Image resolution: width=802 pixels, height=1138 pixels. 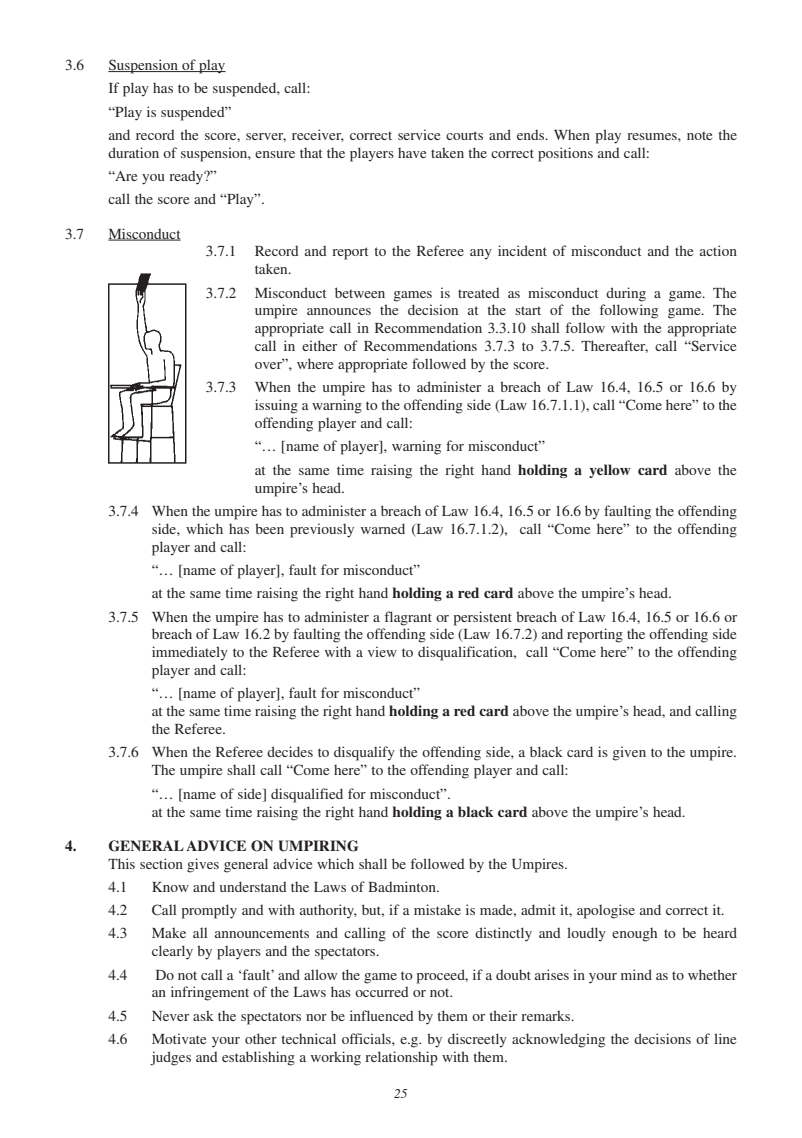 I want to click on line, so click(x=725, y=1038).
